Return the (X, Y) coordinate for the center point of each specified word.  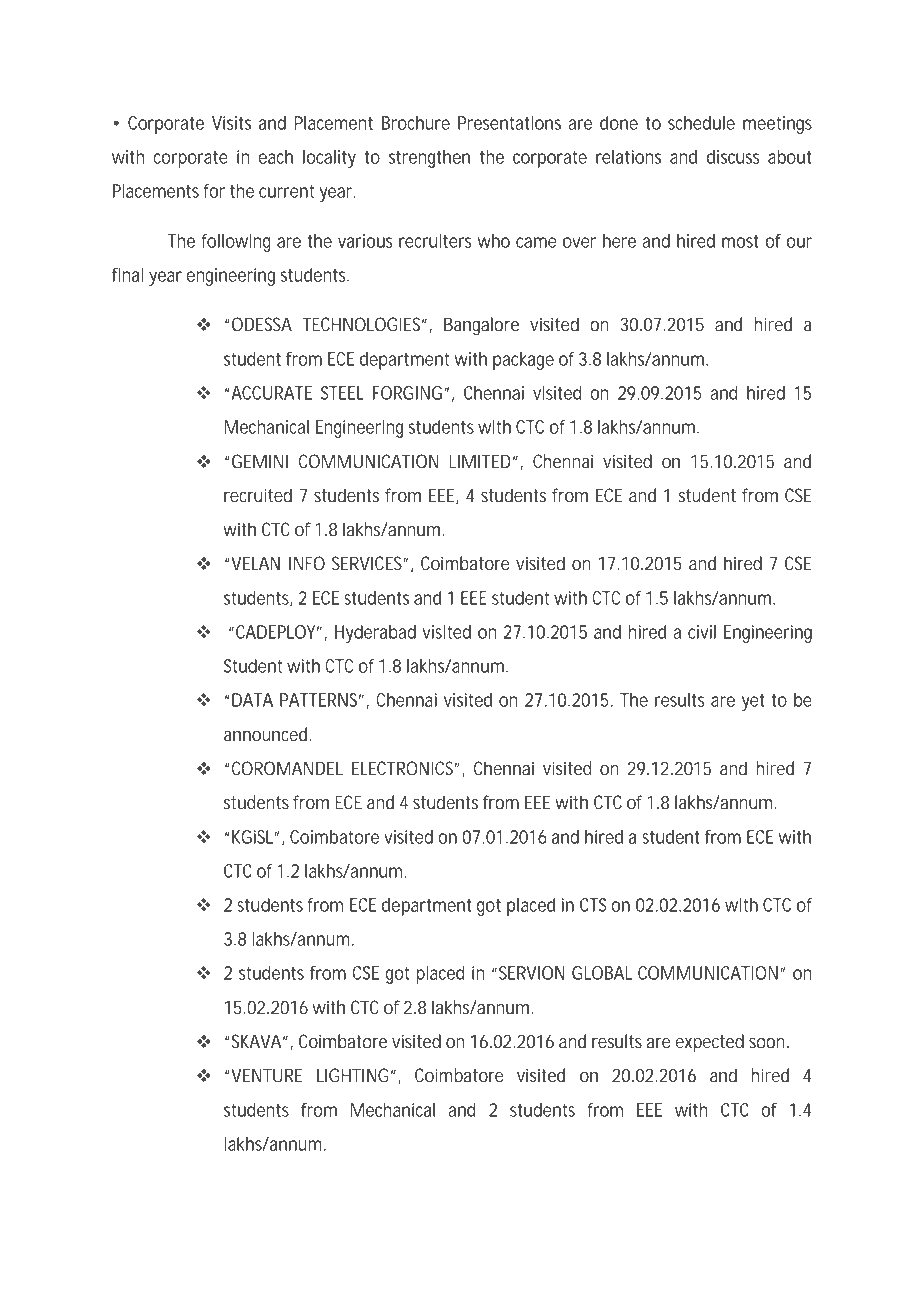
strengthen (429, 159)
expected (710, 1043)
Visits (231, 123)
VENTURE (266, 1075)
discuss (733, 157)
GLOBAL (602, 973)
